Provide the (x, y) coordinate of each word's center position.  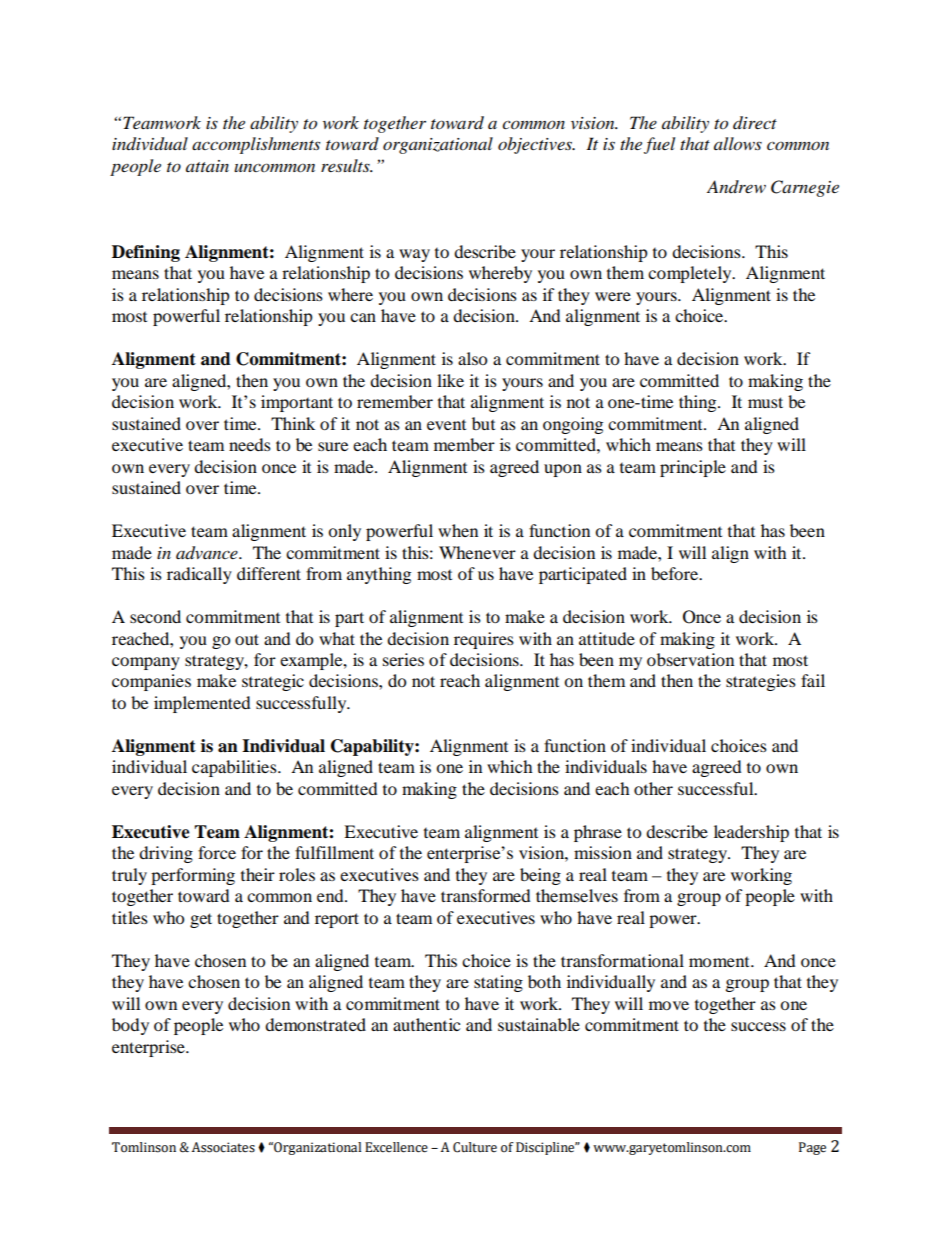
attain (207, 166)
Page (812, 1148)
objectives (536, 145)
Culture (475, 1147)
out (247, 639)
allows (738, 144)
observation (690, 659)
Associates (223, 1147)
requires (484, 640)
